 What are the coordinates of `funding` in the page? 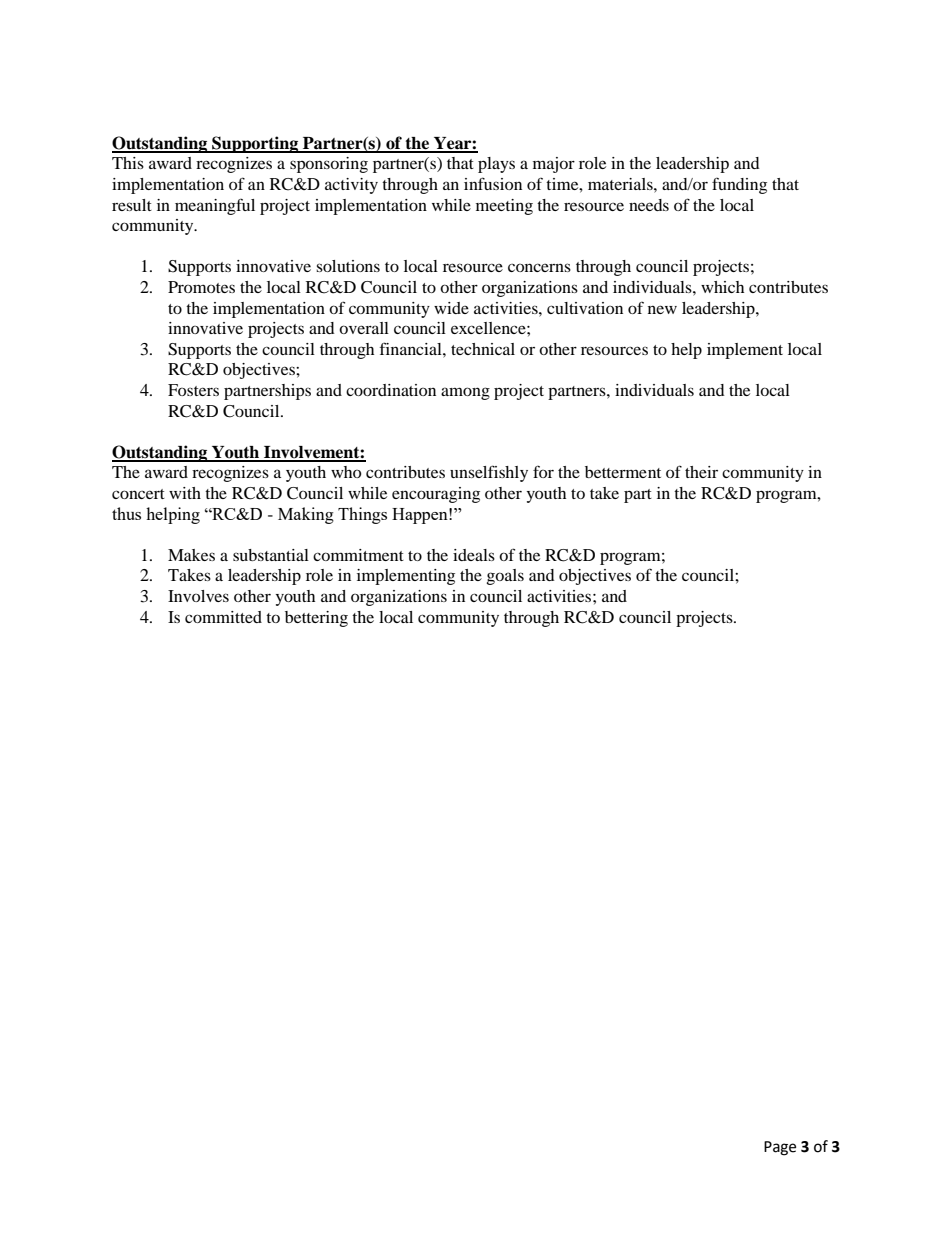 It's located at (739, 185).
